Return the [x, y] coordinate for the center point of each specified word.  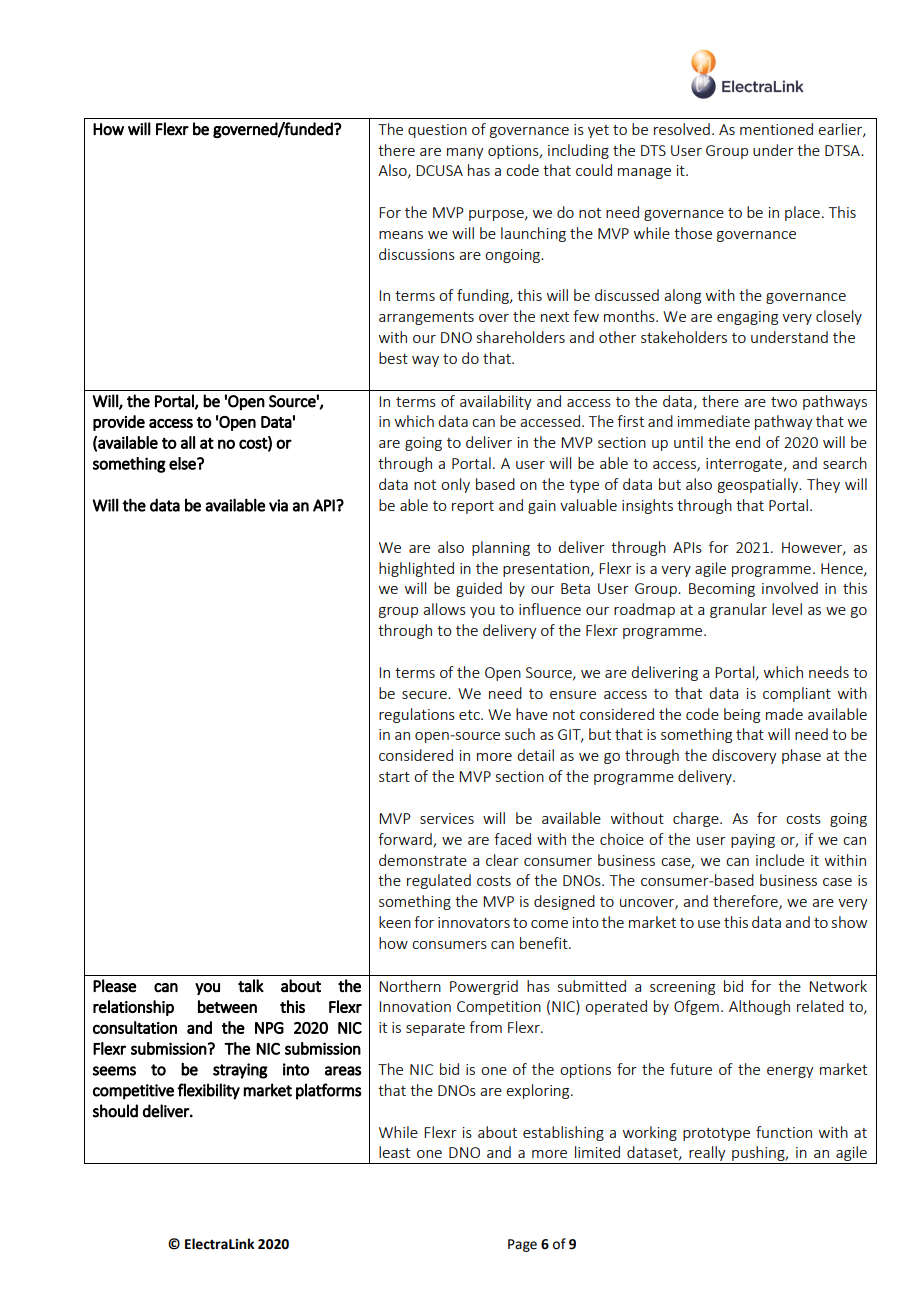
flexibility [208, 1091]
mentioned [776, 129]
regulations [417, 715]
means [401, 235]
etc [470, 715]
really [707, 1155]
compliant [797, 694]
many [465, 153]
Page [522, 1245]
